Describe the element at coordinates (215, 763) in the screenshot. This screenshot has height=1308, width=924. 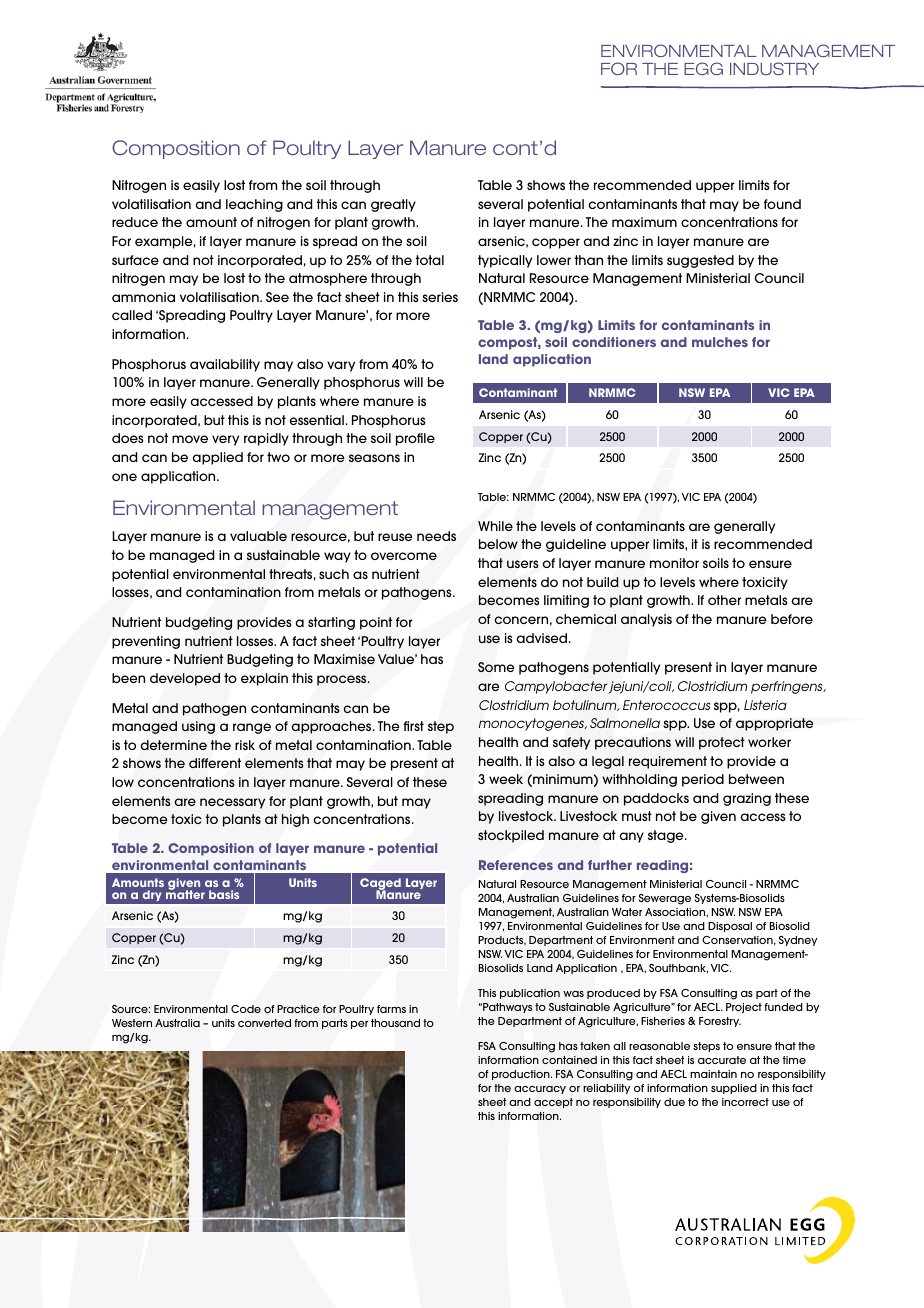
I see `different` at that location.
